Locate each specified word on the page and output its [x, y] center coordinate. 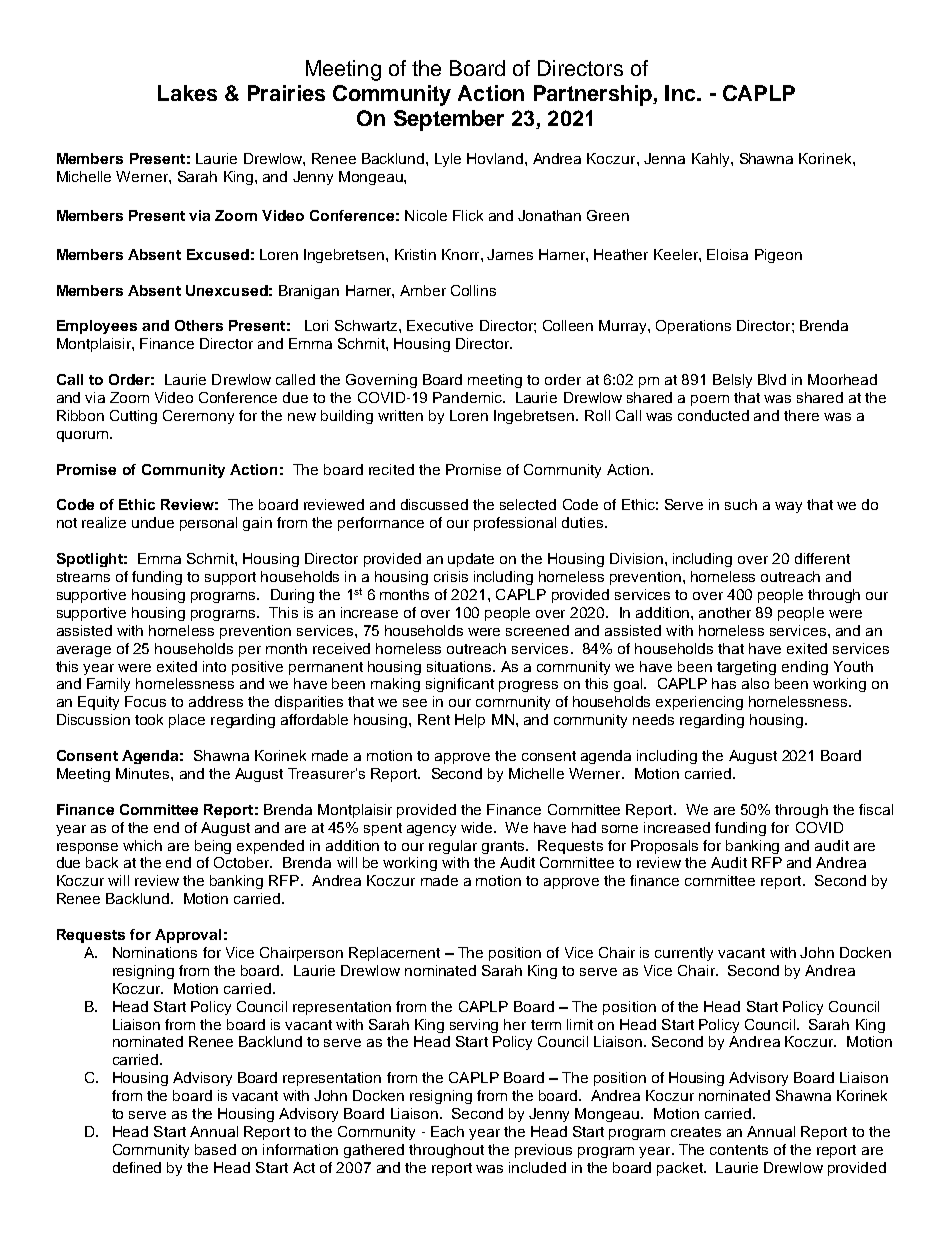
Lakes [187, 93]
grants [504, 847]
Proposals [664, 847]
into [214, 666]
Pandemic [468, 397]
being [213, 847]
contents [739, 1150]
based [215, 1149]
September [449, 120]
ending [805, 668]
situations [460, 666]
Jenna [664, 158]
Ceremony [198, 417]
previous [543, 1151]
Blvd [772, 379]
